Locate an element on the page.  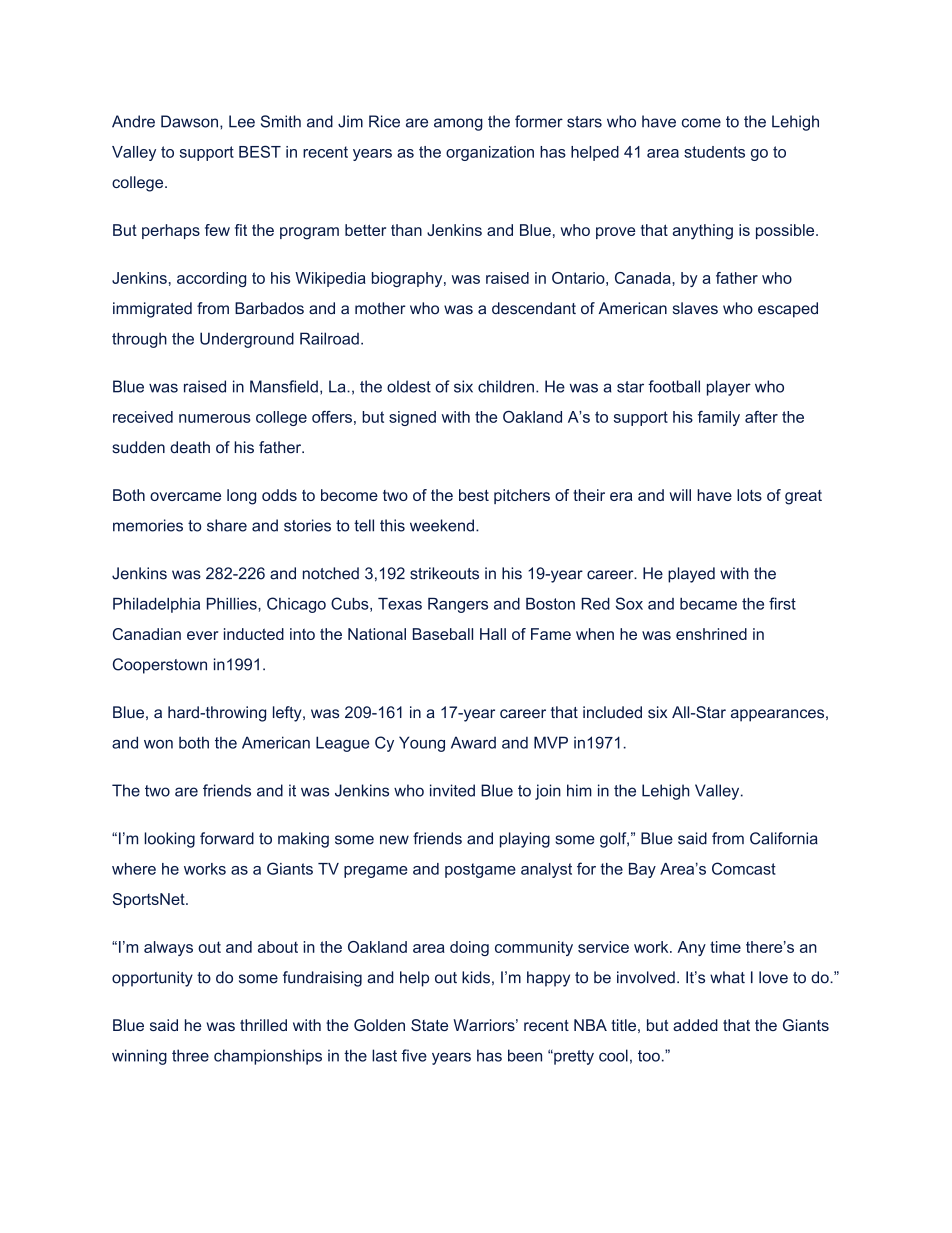
three is located at coordinates (190, 1055).
